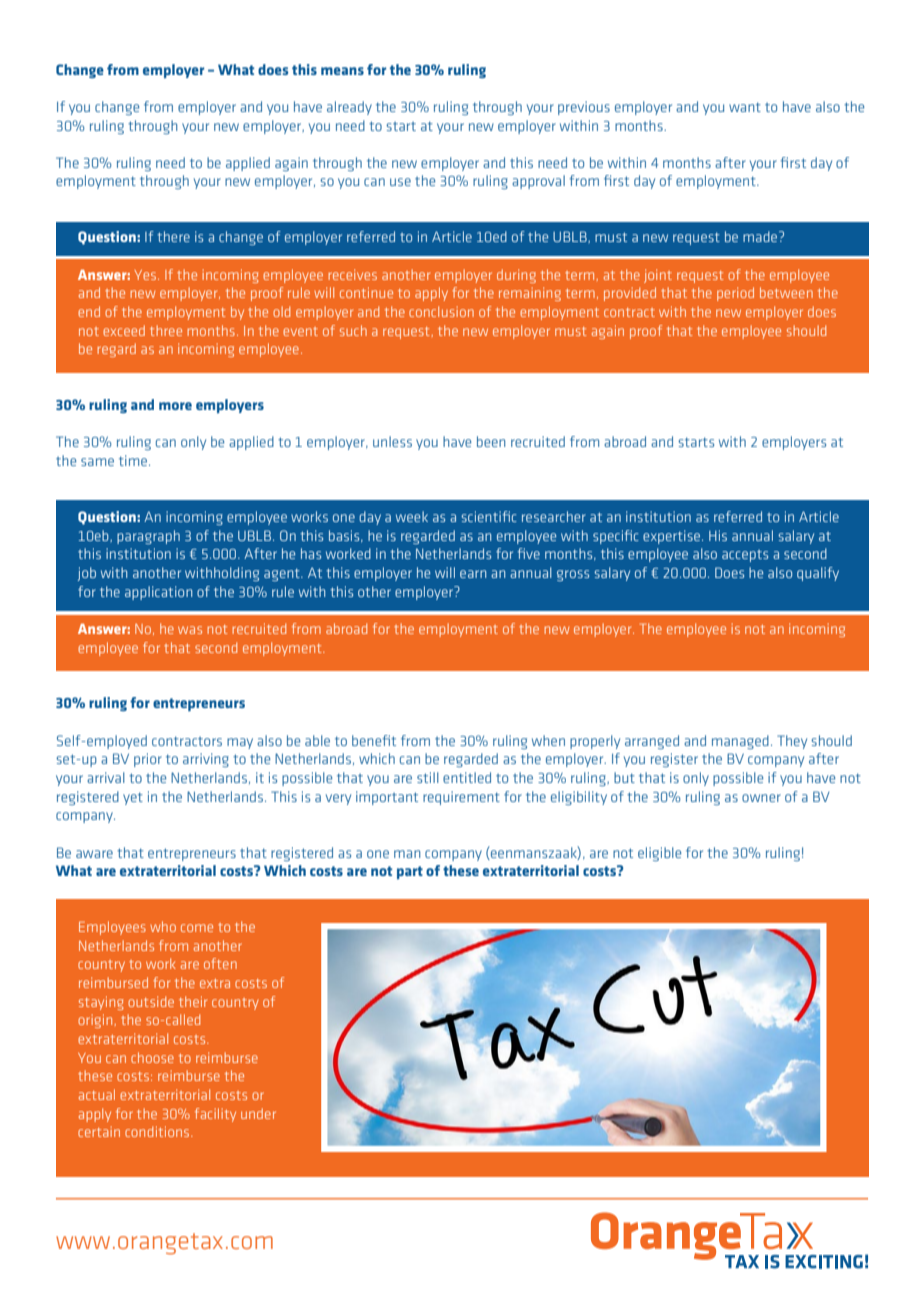 This document has width=924, height=1308. Describe the element at coordinates (342, 71) in the document. I see `means` at that location.
